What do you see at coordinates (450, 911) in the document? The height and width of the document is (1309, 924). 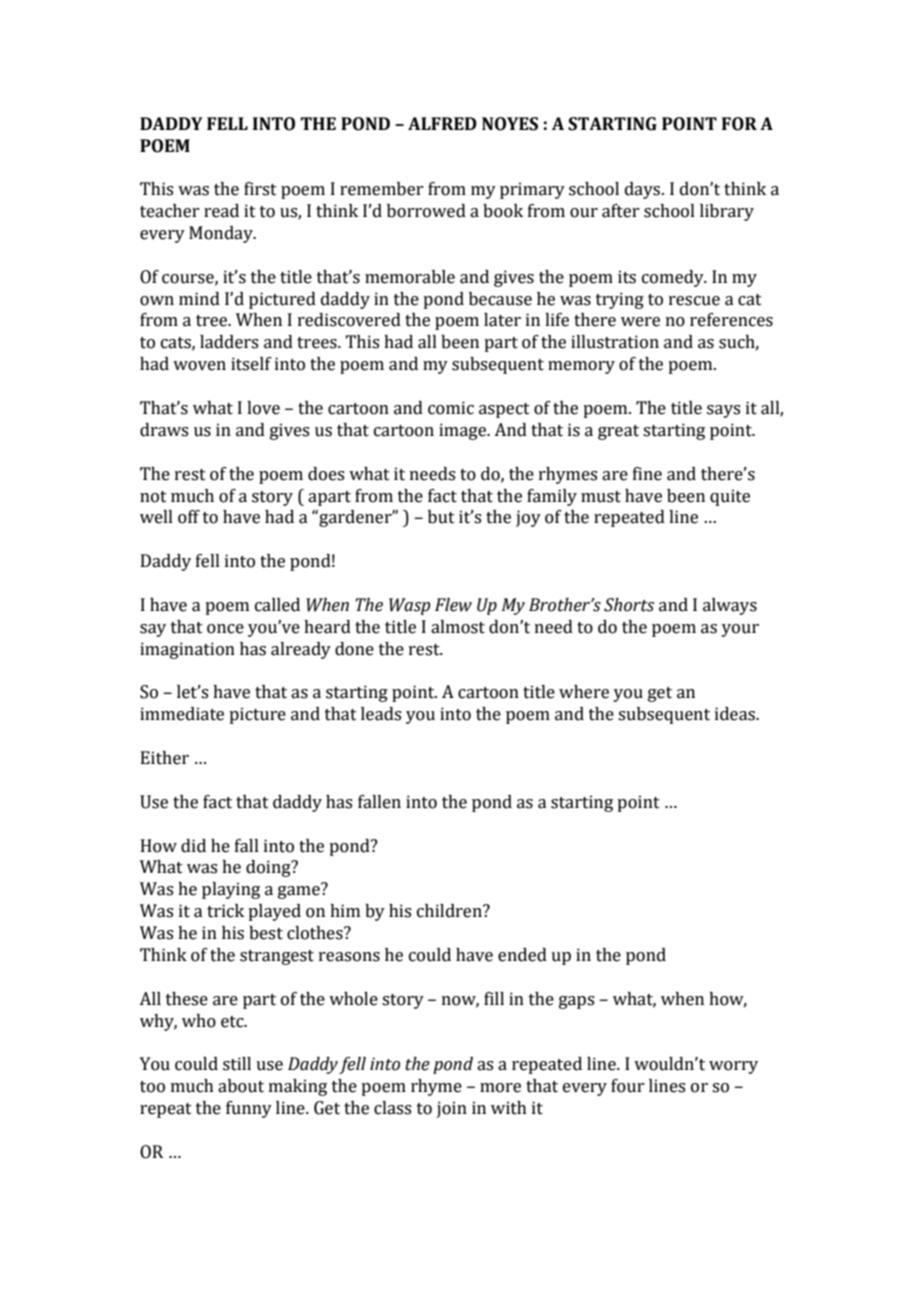 I see `children` at bounding box center [450, 911].
